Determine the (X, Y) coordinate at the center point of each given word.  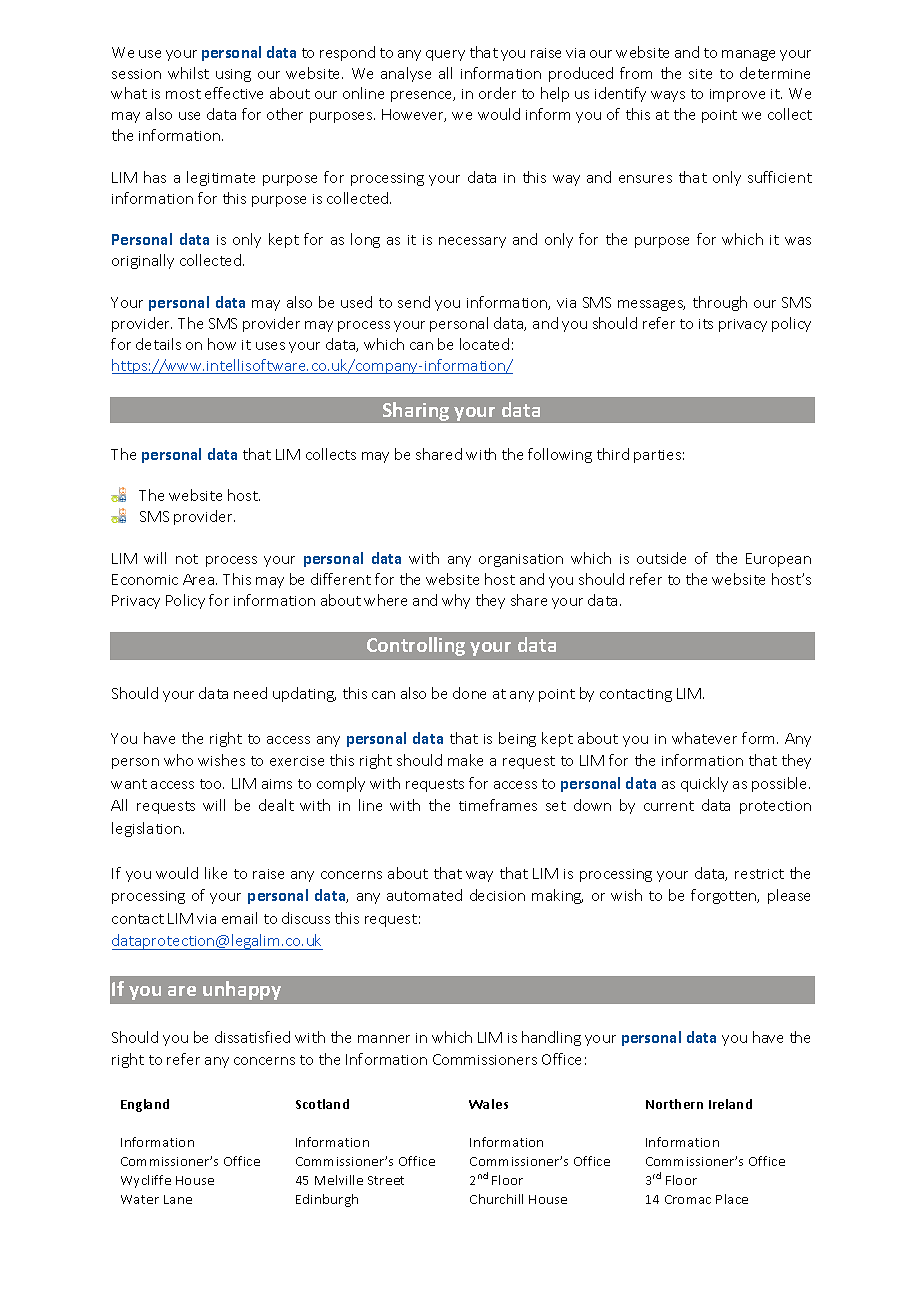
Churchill (496, 1199)
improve (737, 95)
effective (234, 93)
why (456, 601)
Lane (178, 1199)
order (497, 93)
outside (661, 558)
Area (200, 579)
